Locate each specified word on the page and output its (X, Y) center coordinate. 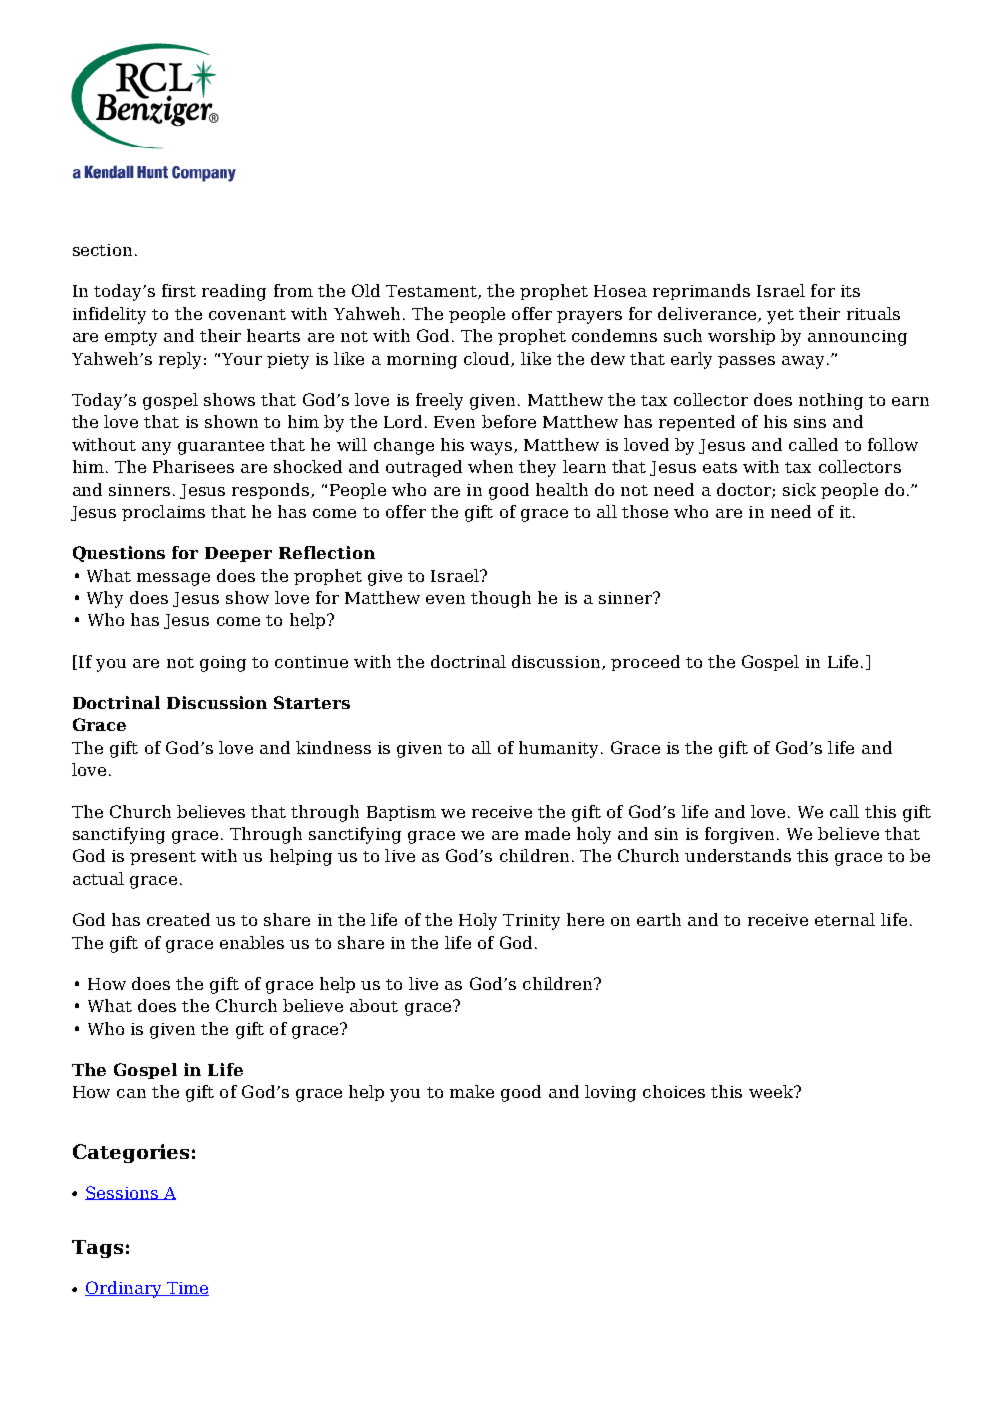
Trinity (531, 922)
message (173, 579)
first (179, 290)
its (850, 291)
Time (187, 1289)
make (472, 1091)
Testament (432, 292)
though (501, 599)
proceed (645, 663)
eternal (845, 919)
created (178, 919)
